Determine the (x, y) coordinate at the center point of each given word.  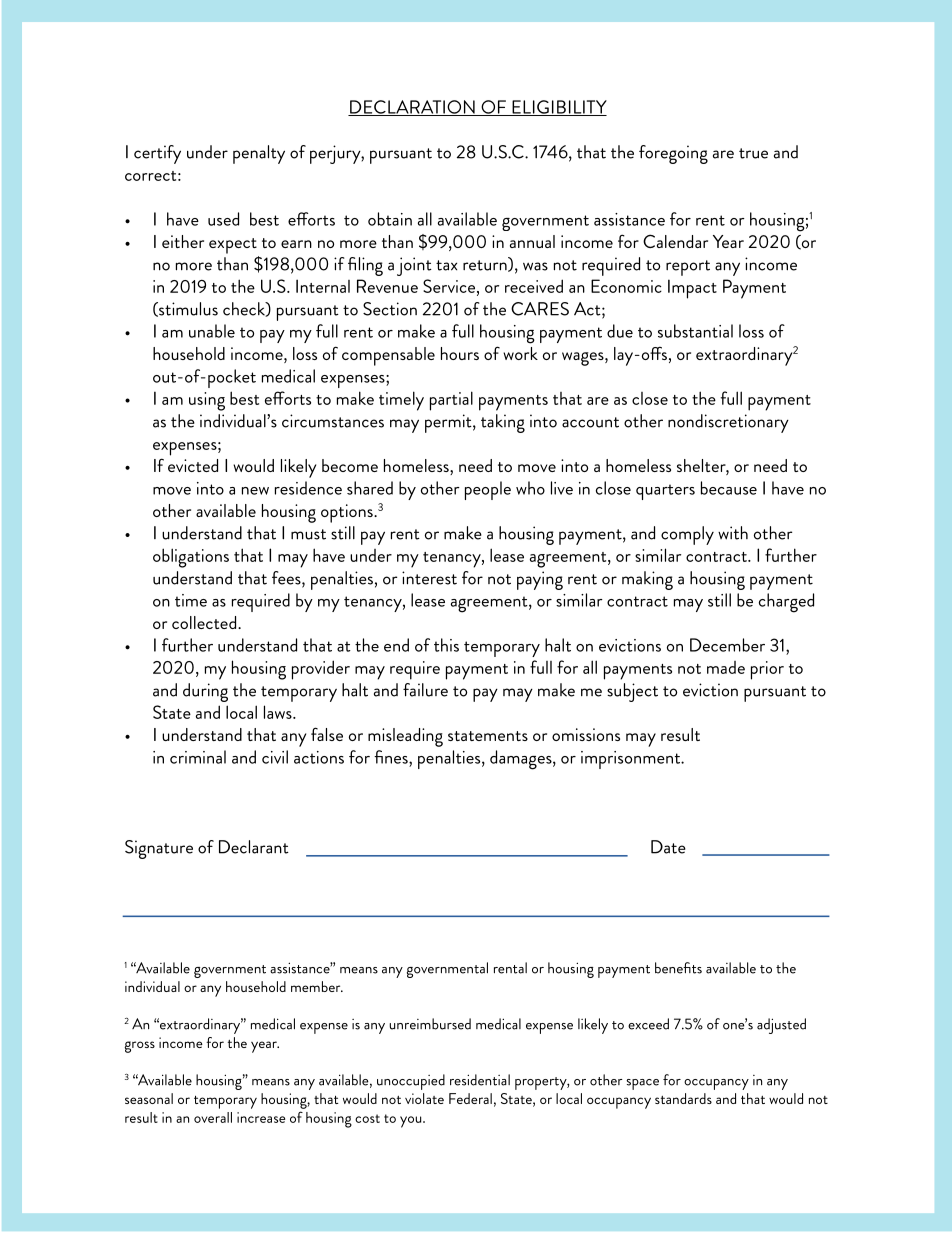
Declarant (254, 847)
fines (392, 757)
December (727, 645)
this (446, 645)
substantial (695, 331)
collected (205, 622)
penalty (259, 154)
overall (213, 1117)
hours (460, 353)
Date (668, 847)
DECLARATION (412, 108)
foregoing (673, 154)
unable (212, 331)
